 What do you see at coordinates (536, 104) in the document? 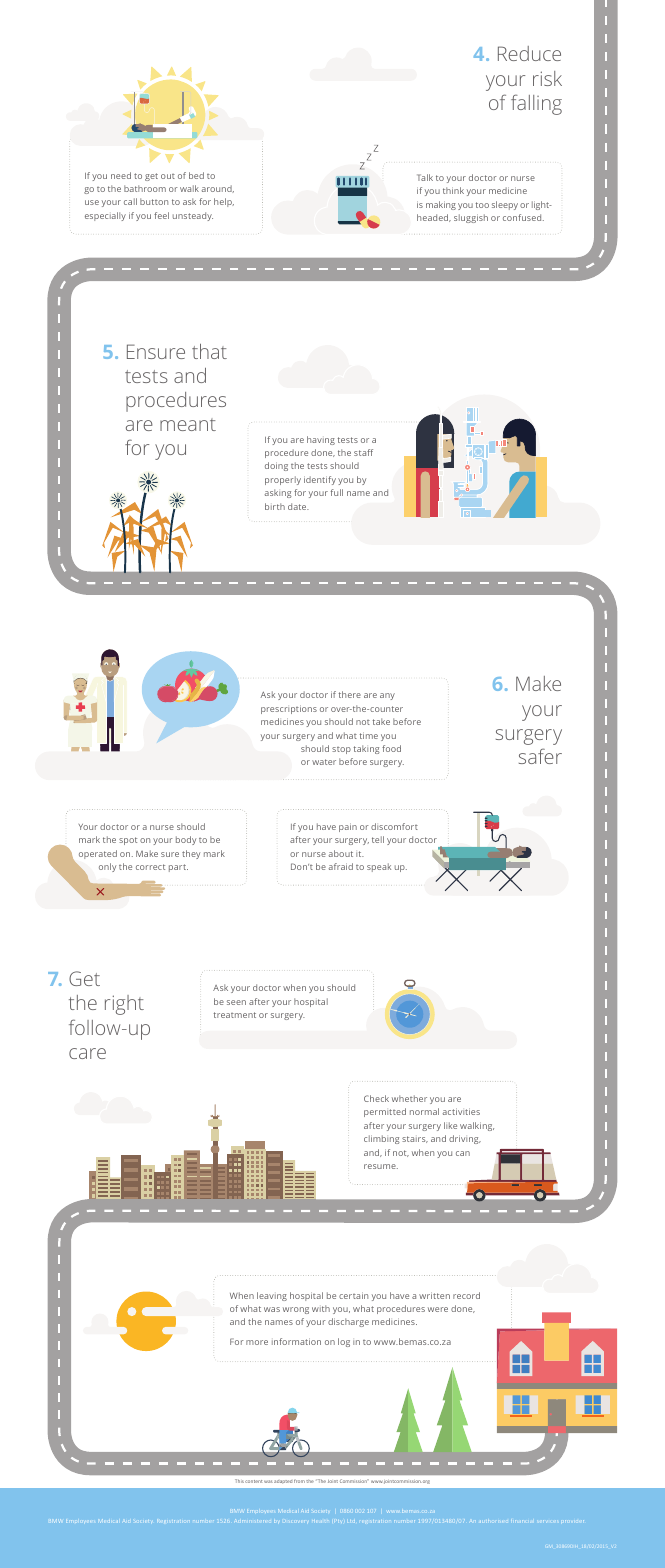
I see `falling` at bounding box center [536, 104].
